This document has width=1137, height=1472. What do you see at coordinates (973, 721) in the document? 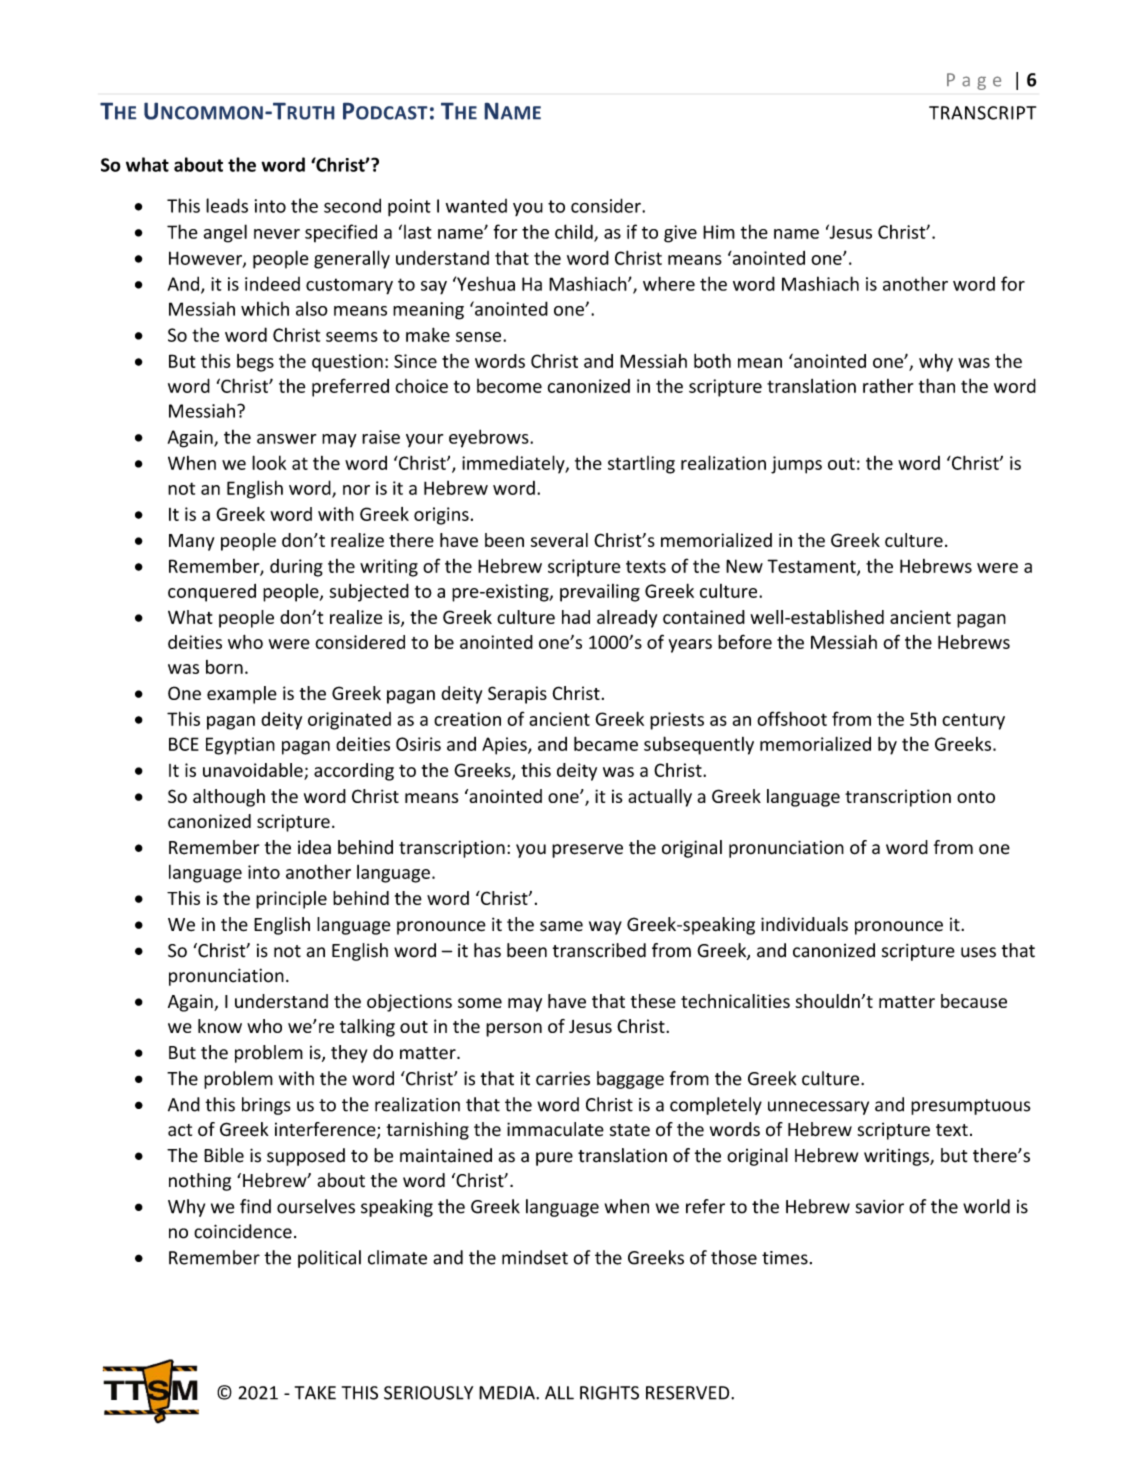
I see `century` at bounding box center [973, 721].
